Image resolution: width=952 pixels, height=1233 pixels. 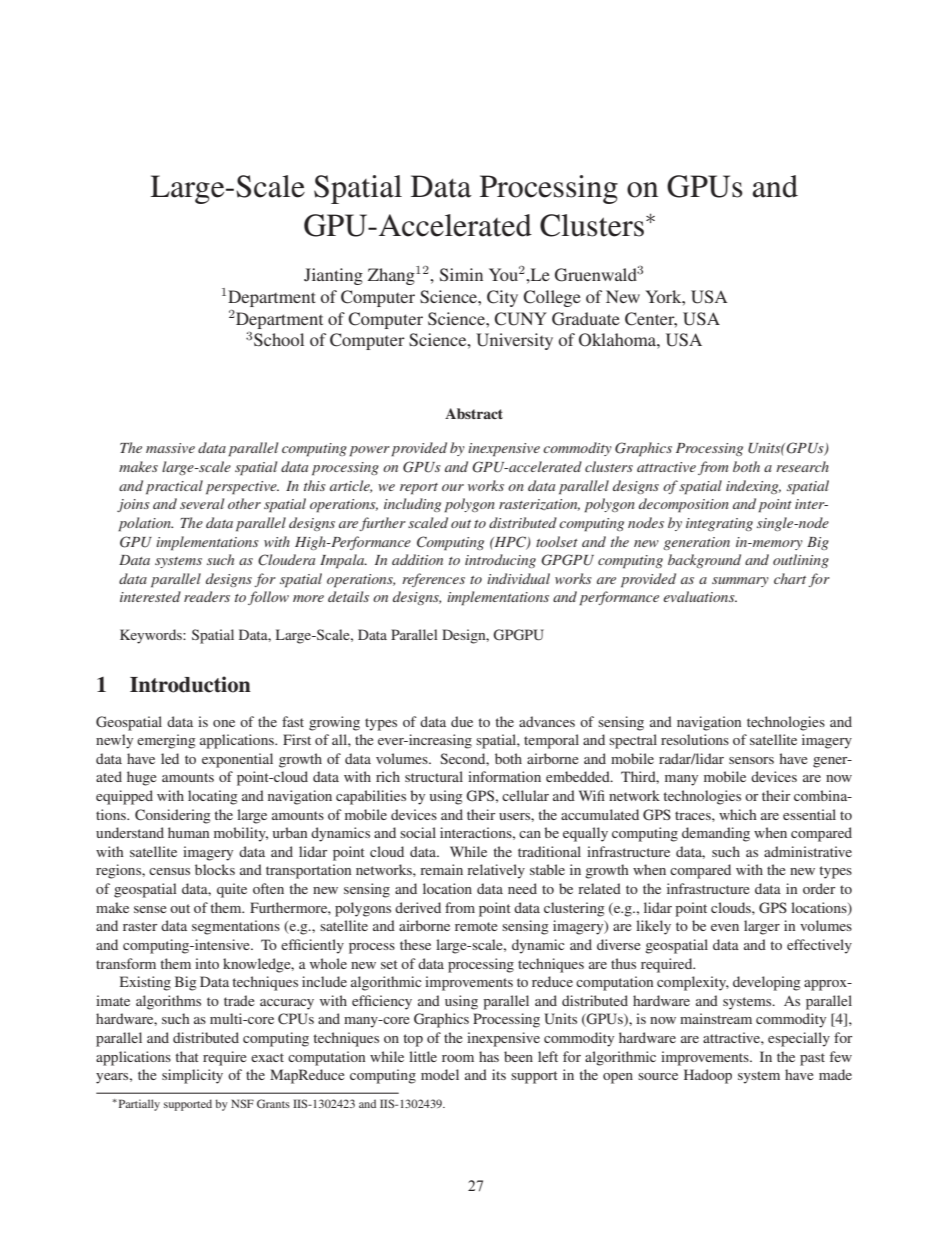 I want to click on even, so click(x=725, y=927).
